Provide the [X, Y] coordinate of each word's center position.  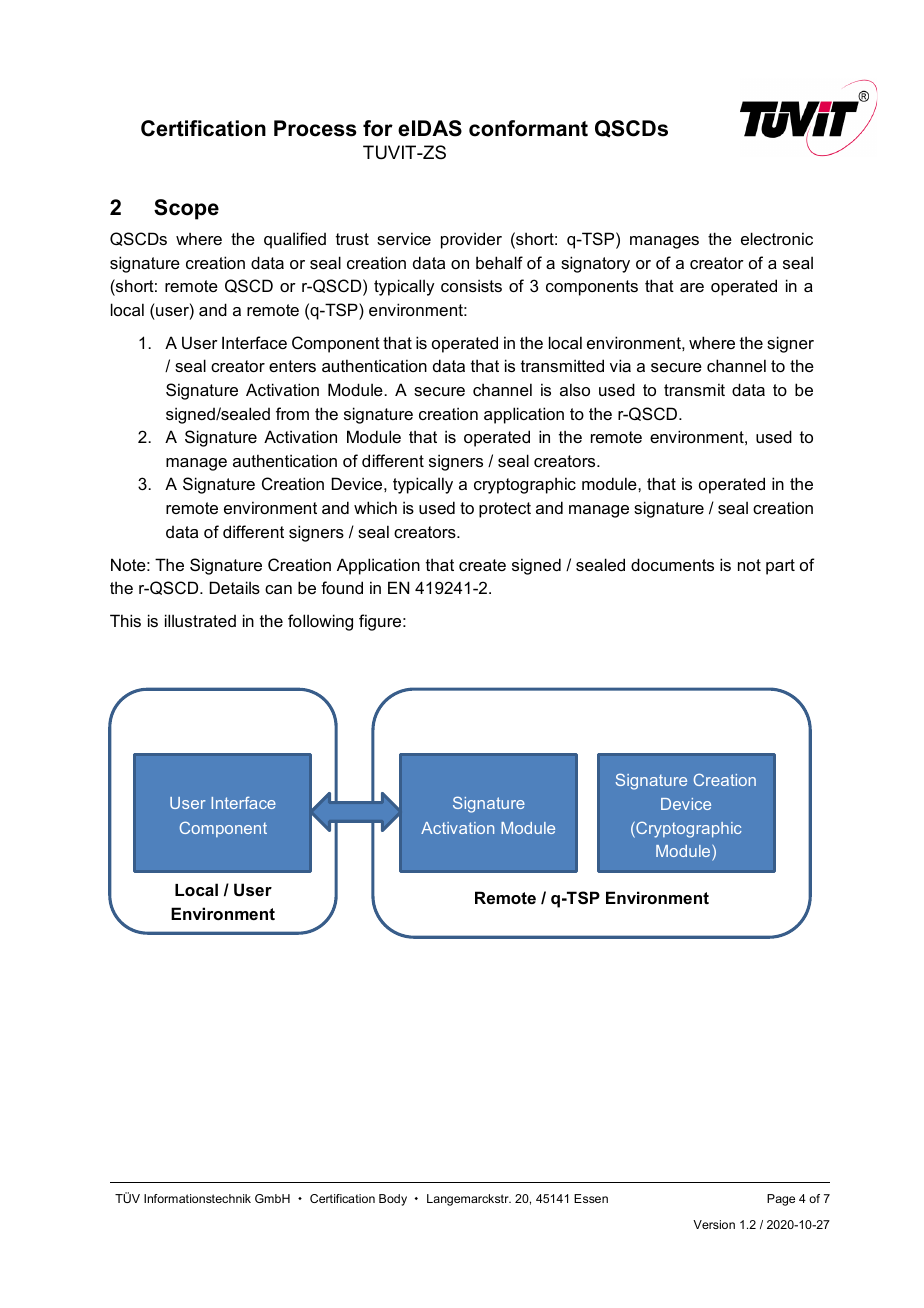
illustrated [200, 620]
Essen [591, 1198]
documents [672, 564]
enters [292, 366]
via [620, 365]
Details [235, 587]
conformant [528, 128]
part [780, 567]
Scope [186, 209]
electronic [777, 238]
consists [471, 285]
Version [714, 1224]
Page [781, 1200]
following [320, 622]
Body [393, 1200]
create [482, 565]
